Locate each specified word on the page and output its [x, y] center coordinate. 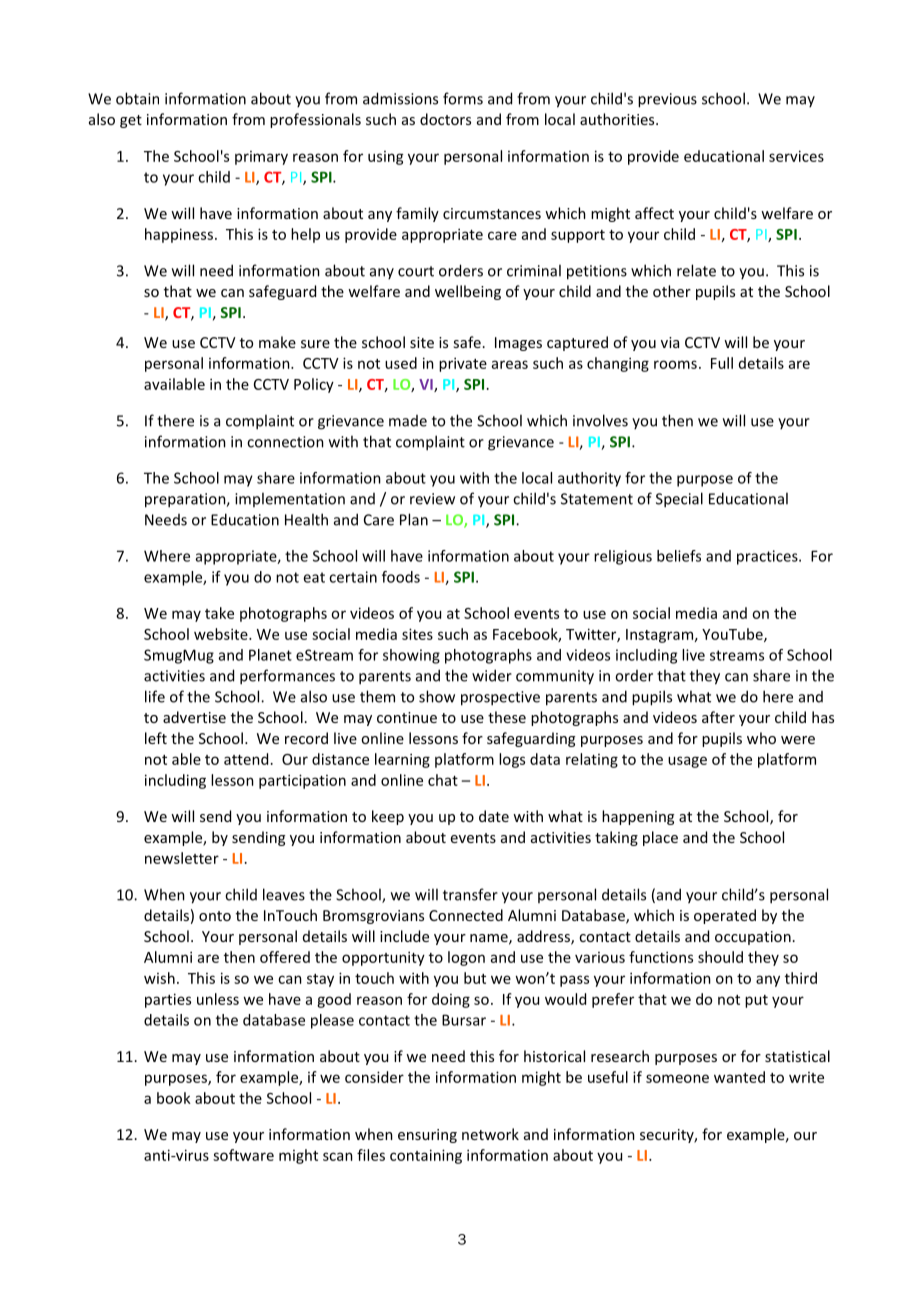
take [219, 613]
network [490, 1134]
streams [737, 655]
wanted [739, 1077]
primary [261, 158]
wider [492, 675]
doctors [445, 119]
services [796, 156]
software [243, 1155]
